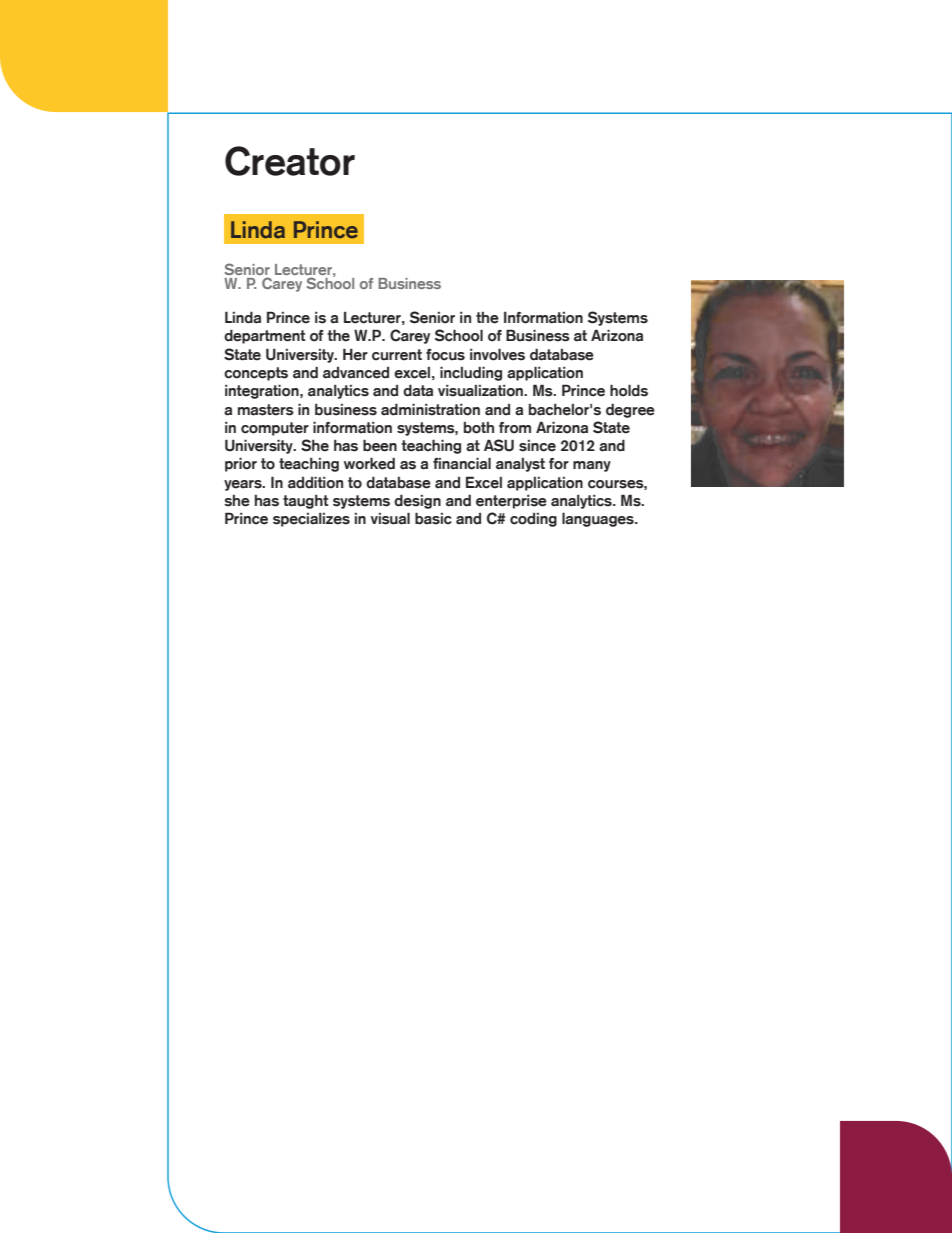 The height and width of the screenshot is (1233, 952). Describe the element at coordinates (256, 374) in the screenshot. I see `concepts` at that location.
